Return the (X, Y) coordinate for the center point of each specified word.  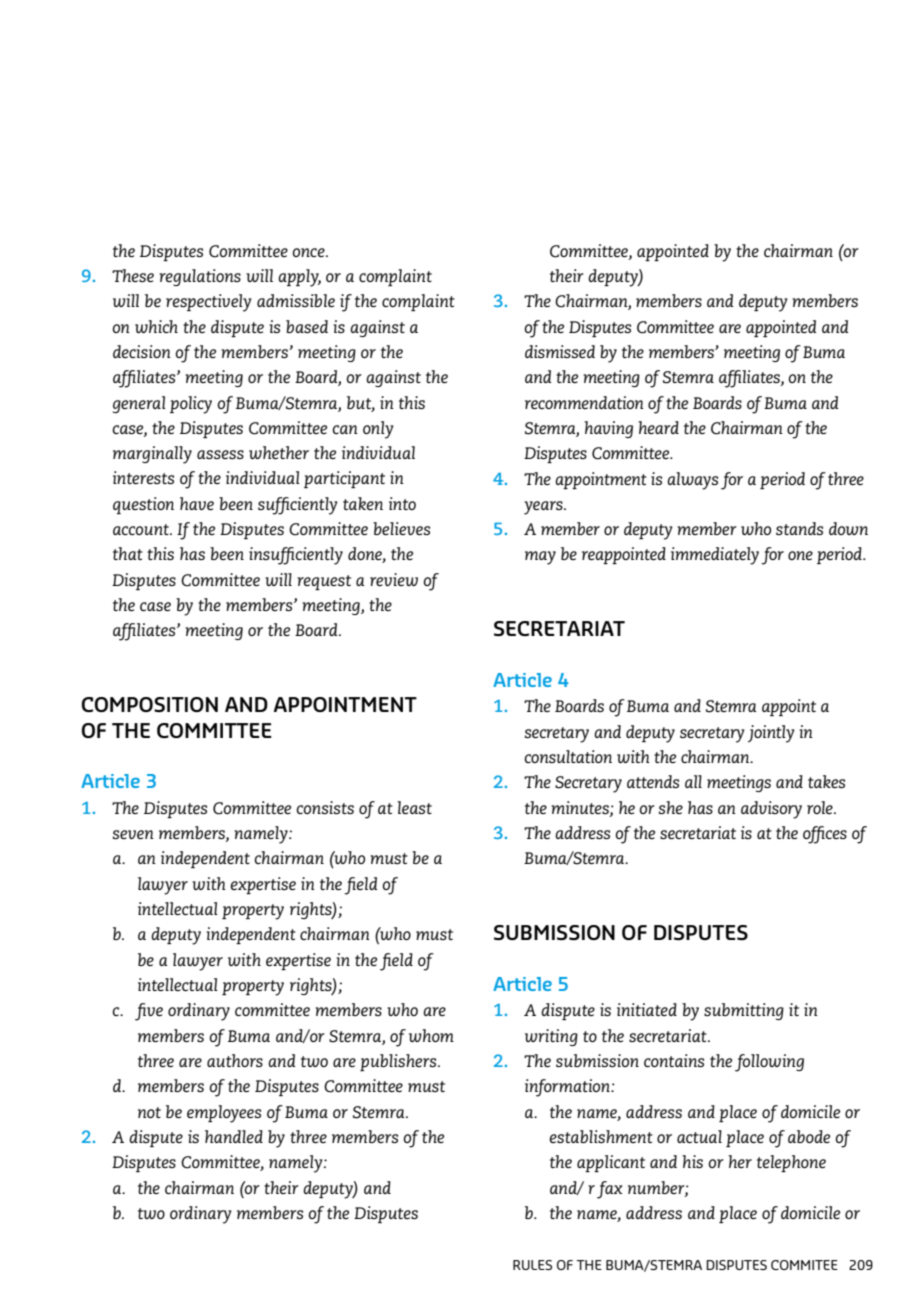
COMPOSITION (150, 704)
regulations (200, 277)
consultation (568, 756)
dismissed (560, 351)
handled (234, 1136)
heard (658, 427)
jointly (771, 734)
